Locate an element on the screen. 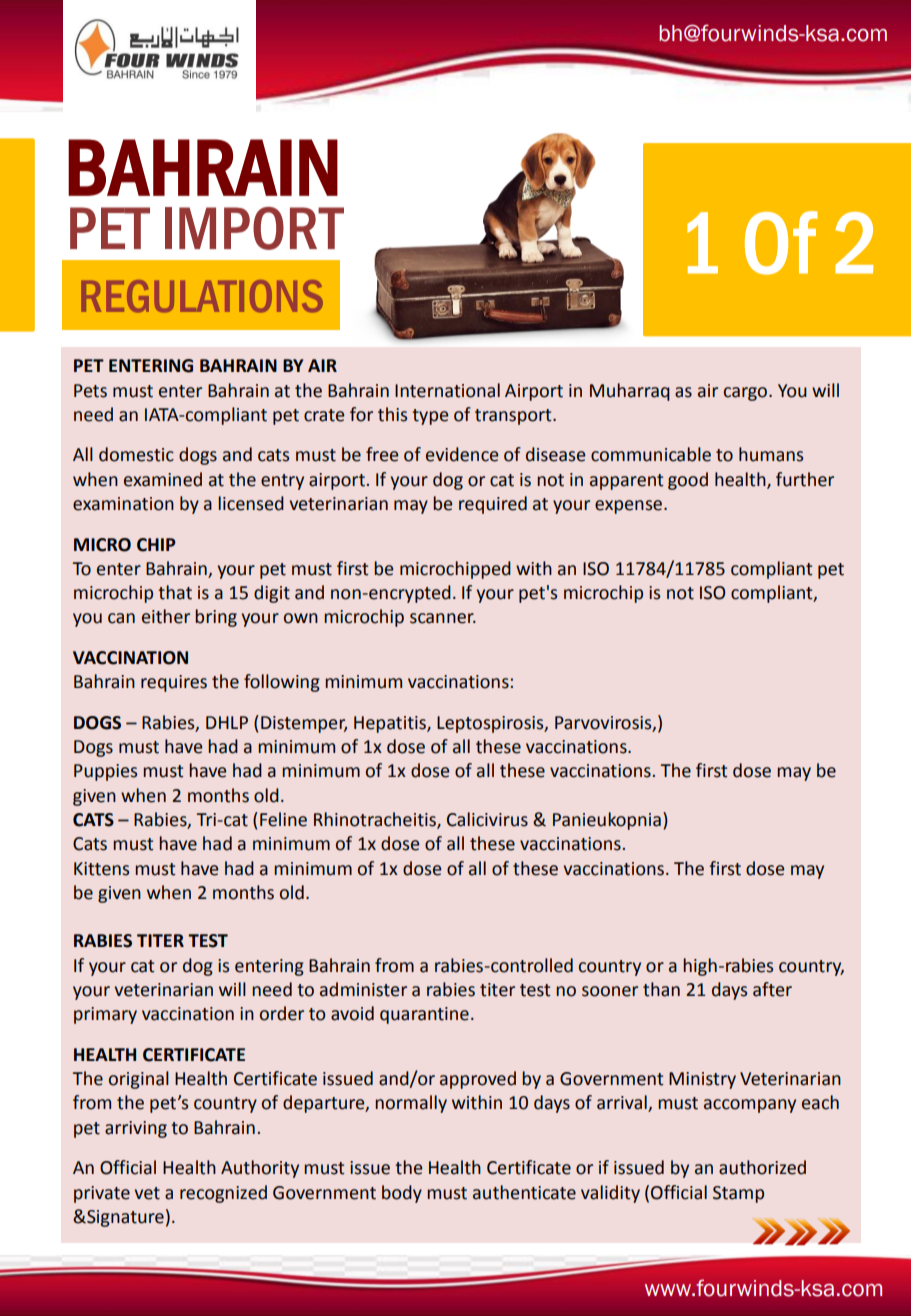 The height and width of the screenshot is (1316, 911). quarantine is located at coordinates (424, 1015).
